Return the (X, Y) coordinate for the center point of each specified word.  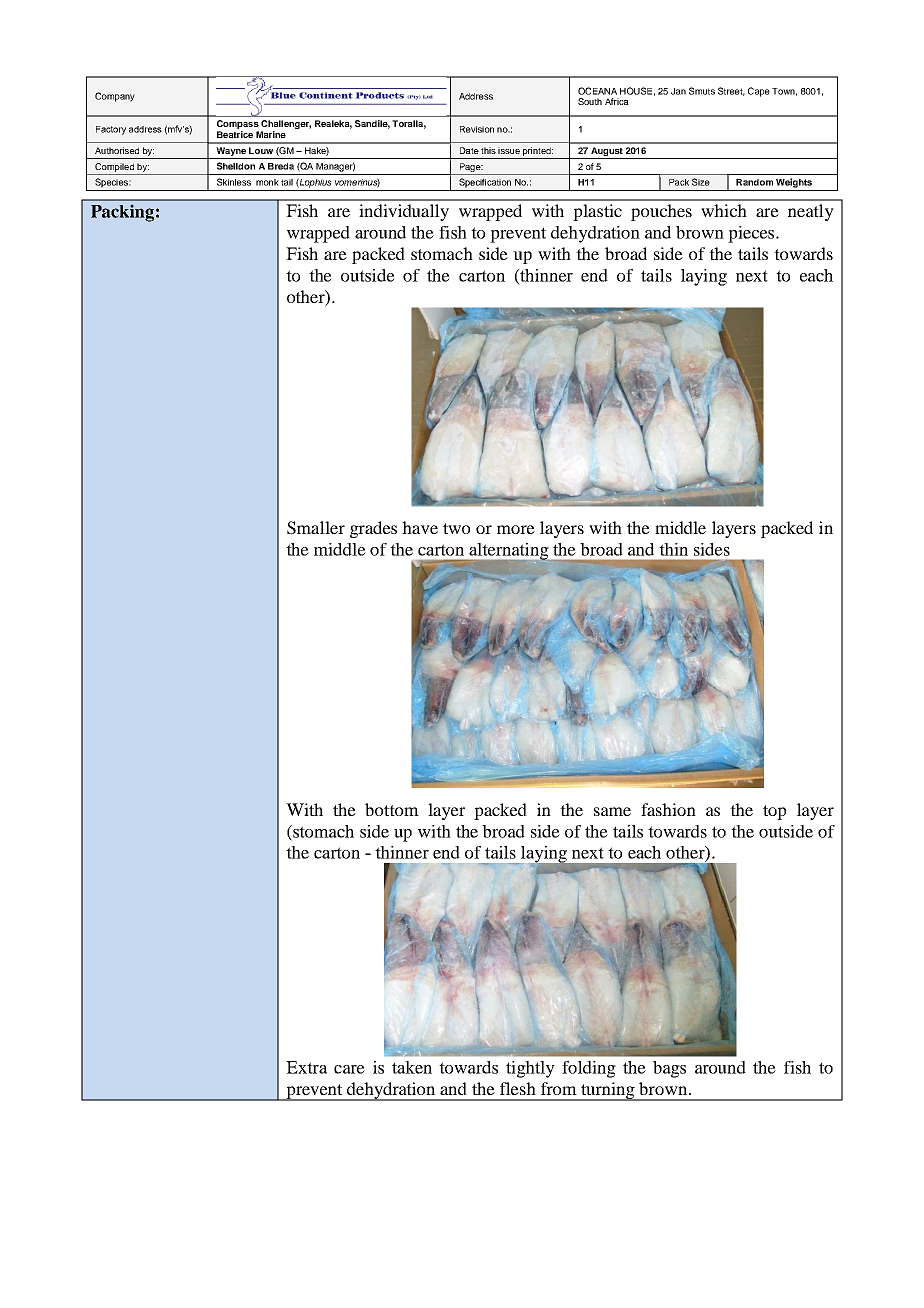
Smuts (702, 91)
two (456, 528)
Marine (271, 134)
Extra (306, 1067)
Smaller (316, 528)
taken (412, 1067)
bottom (392, 809)
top (774, 812)
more (516, 529)
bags (669, 1069)
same (612, 811)
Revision (477, 129)
